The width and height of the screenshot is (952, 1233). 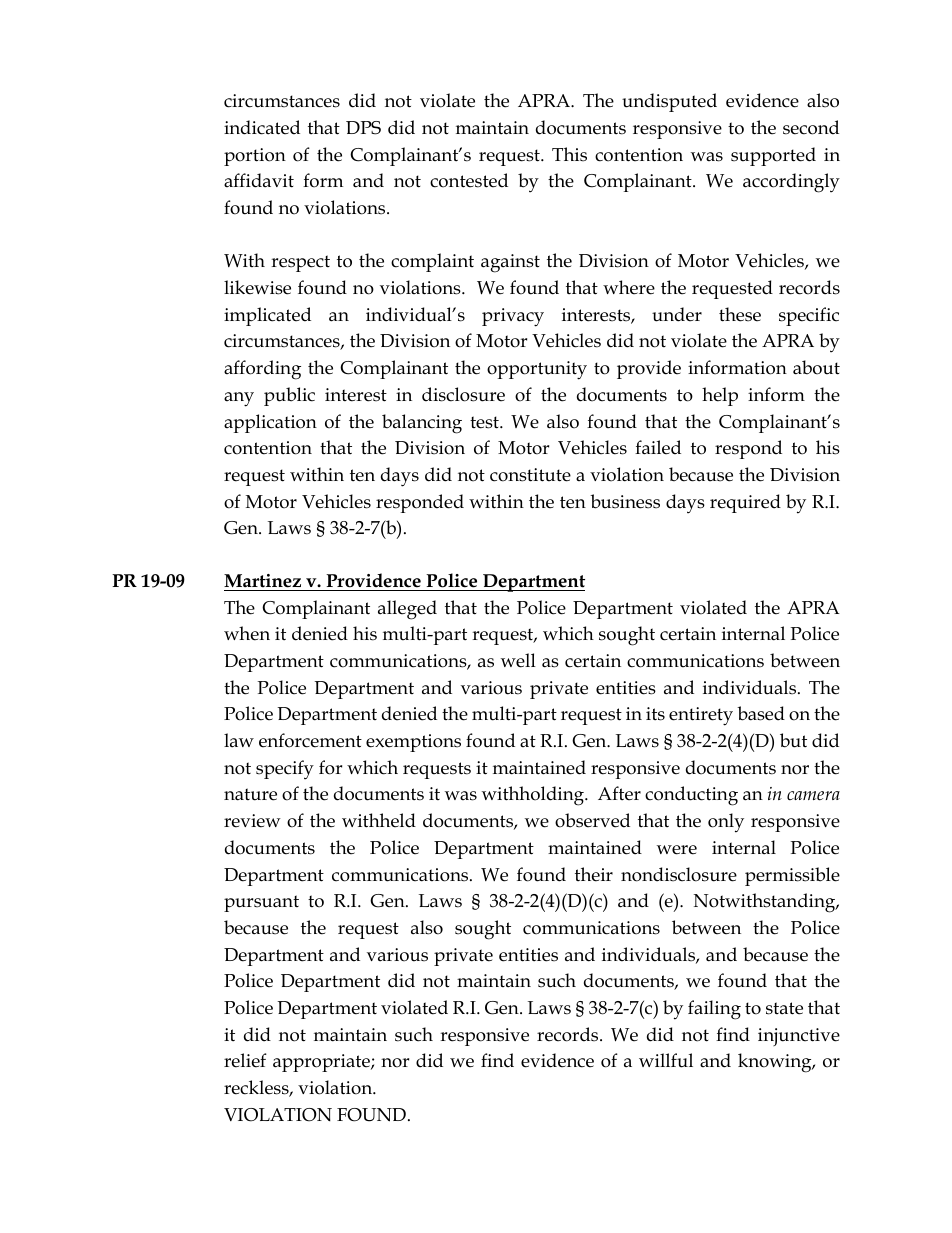 I want to click on observed, so click(x=592, y=820).
